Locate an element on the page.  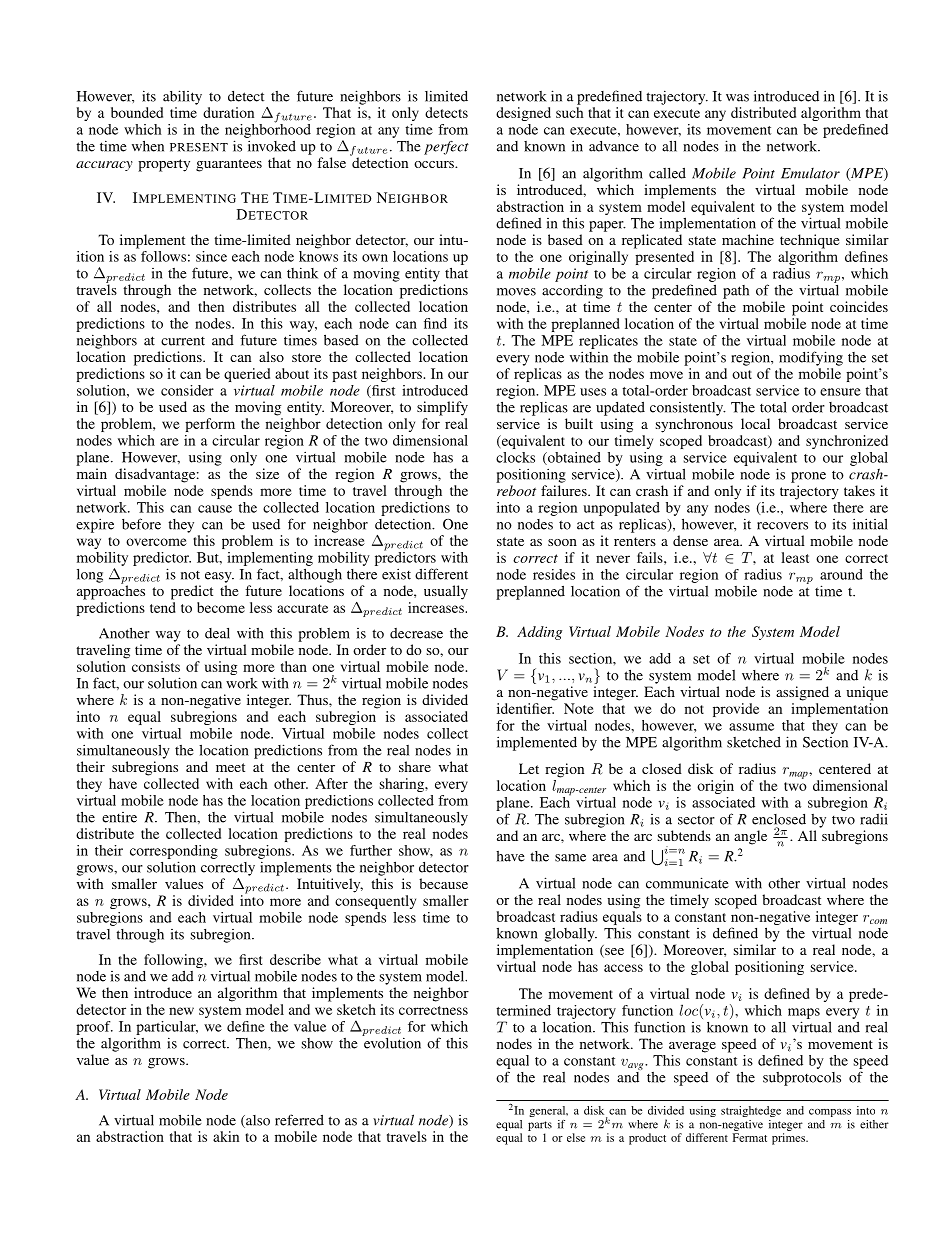
usually is located at coordinates (446, 592).
